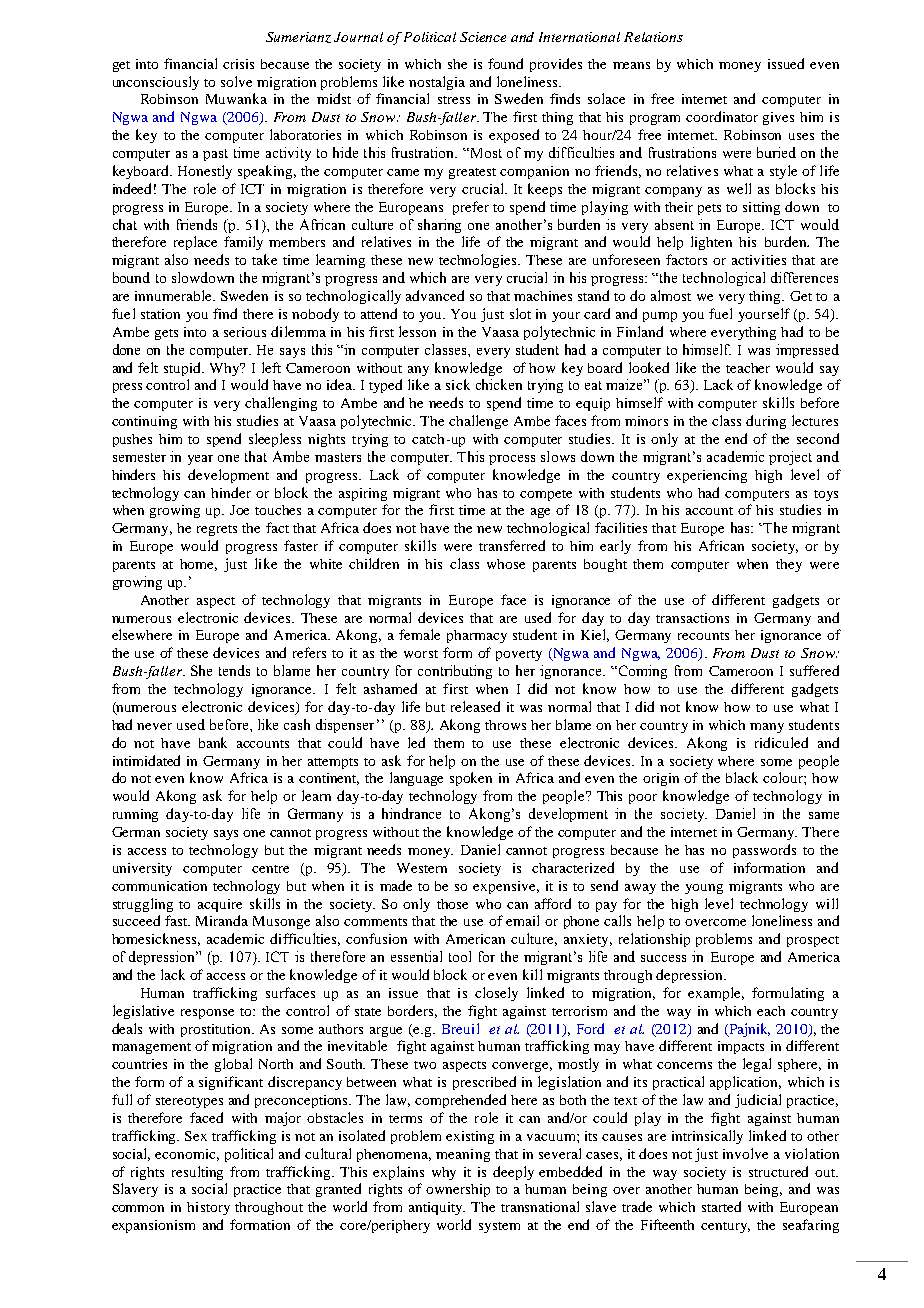 The width and height of the screenshot is (924, 1308). Describe the element at coordinates (234, 670) in the screenshot. I see `tends` at that location.
